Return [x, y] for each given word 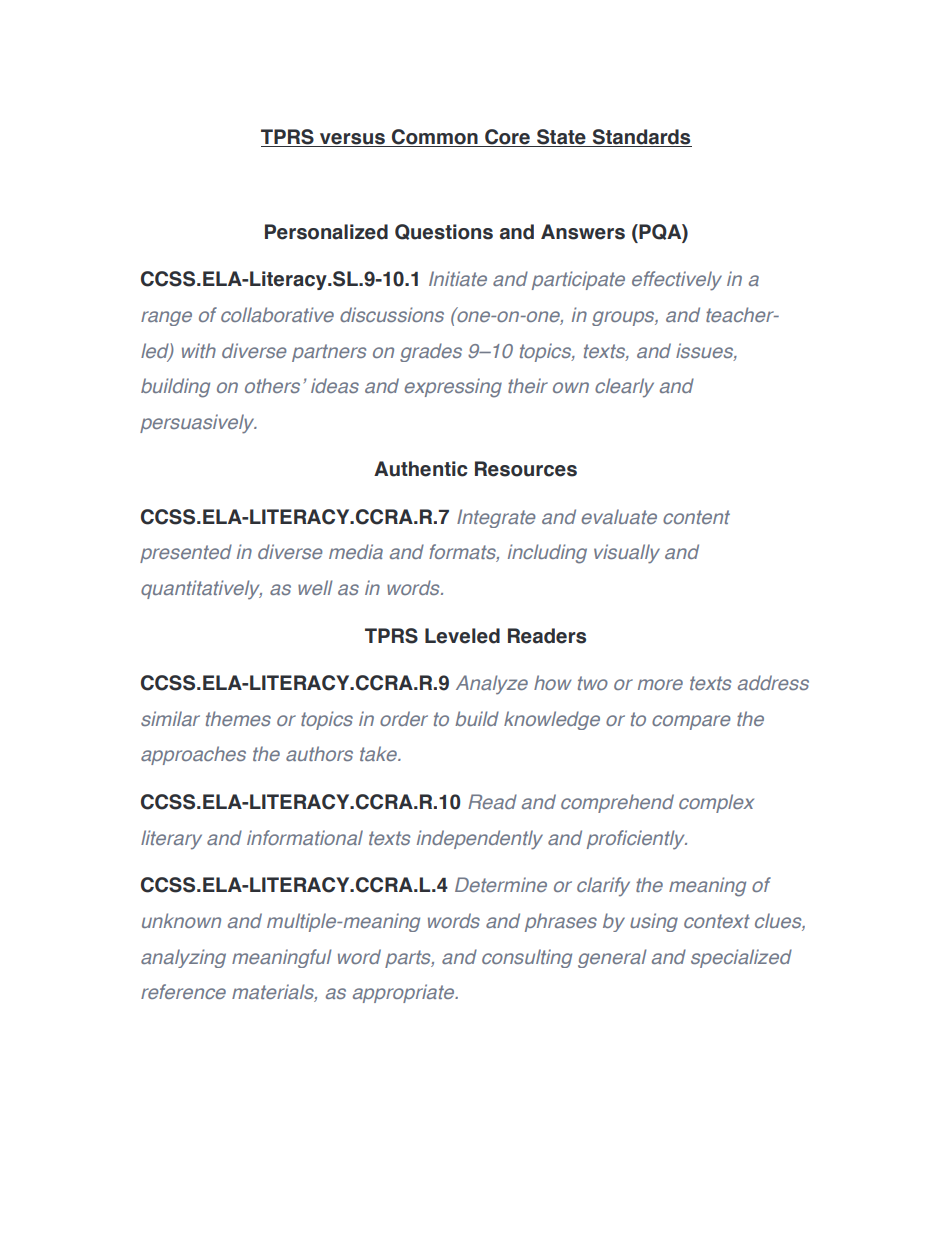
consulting [527, 958]
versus [352, 140]
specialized [741, 958]
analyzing [183, 958]
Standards [641, 138]
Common [435, 138]
